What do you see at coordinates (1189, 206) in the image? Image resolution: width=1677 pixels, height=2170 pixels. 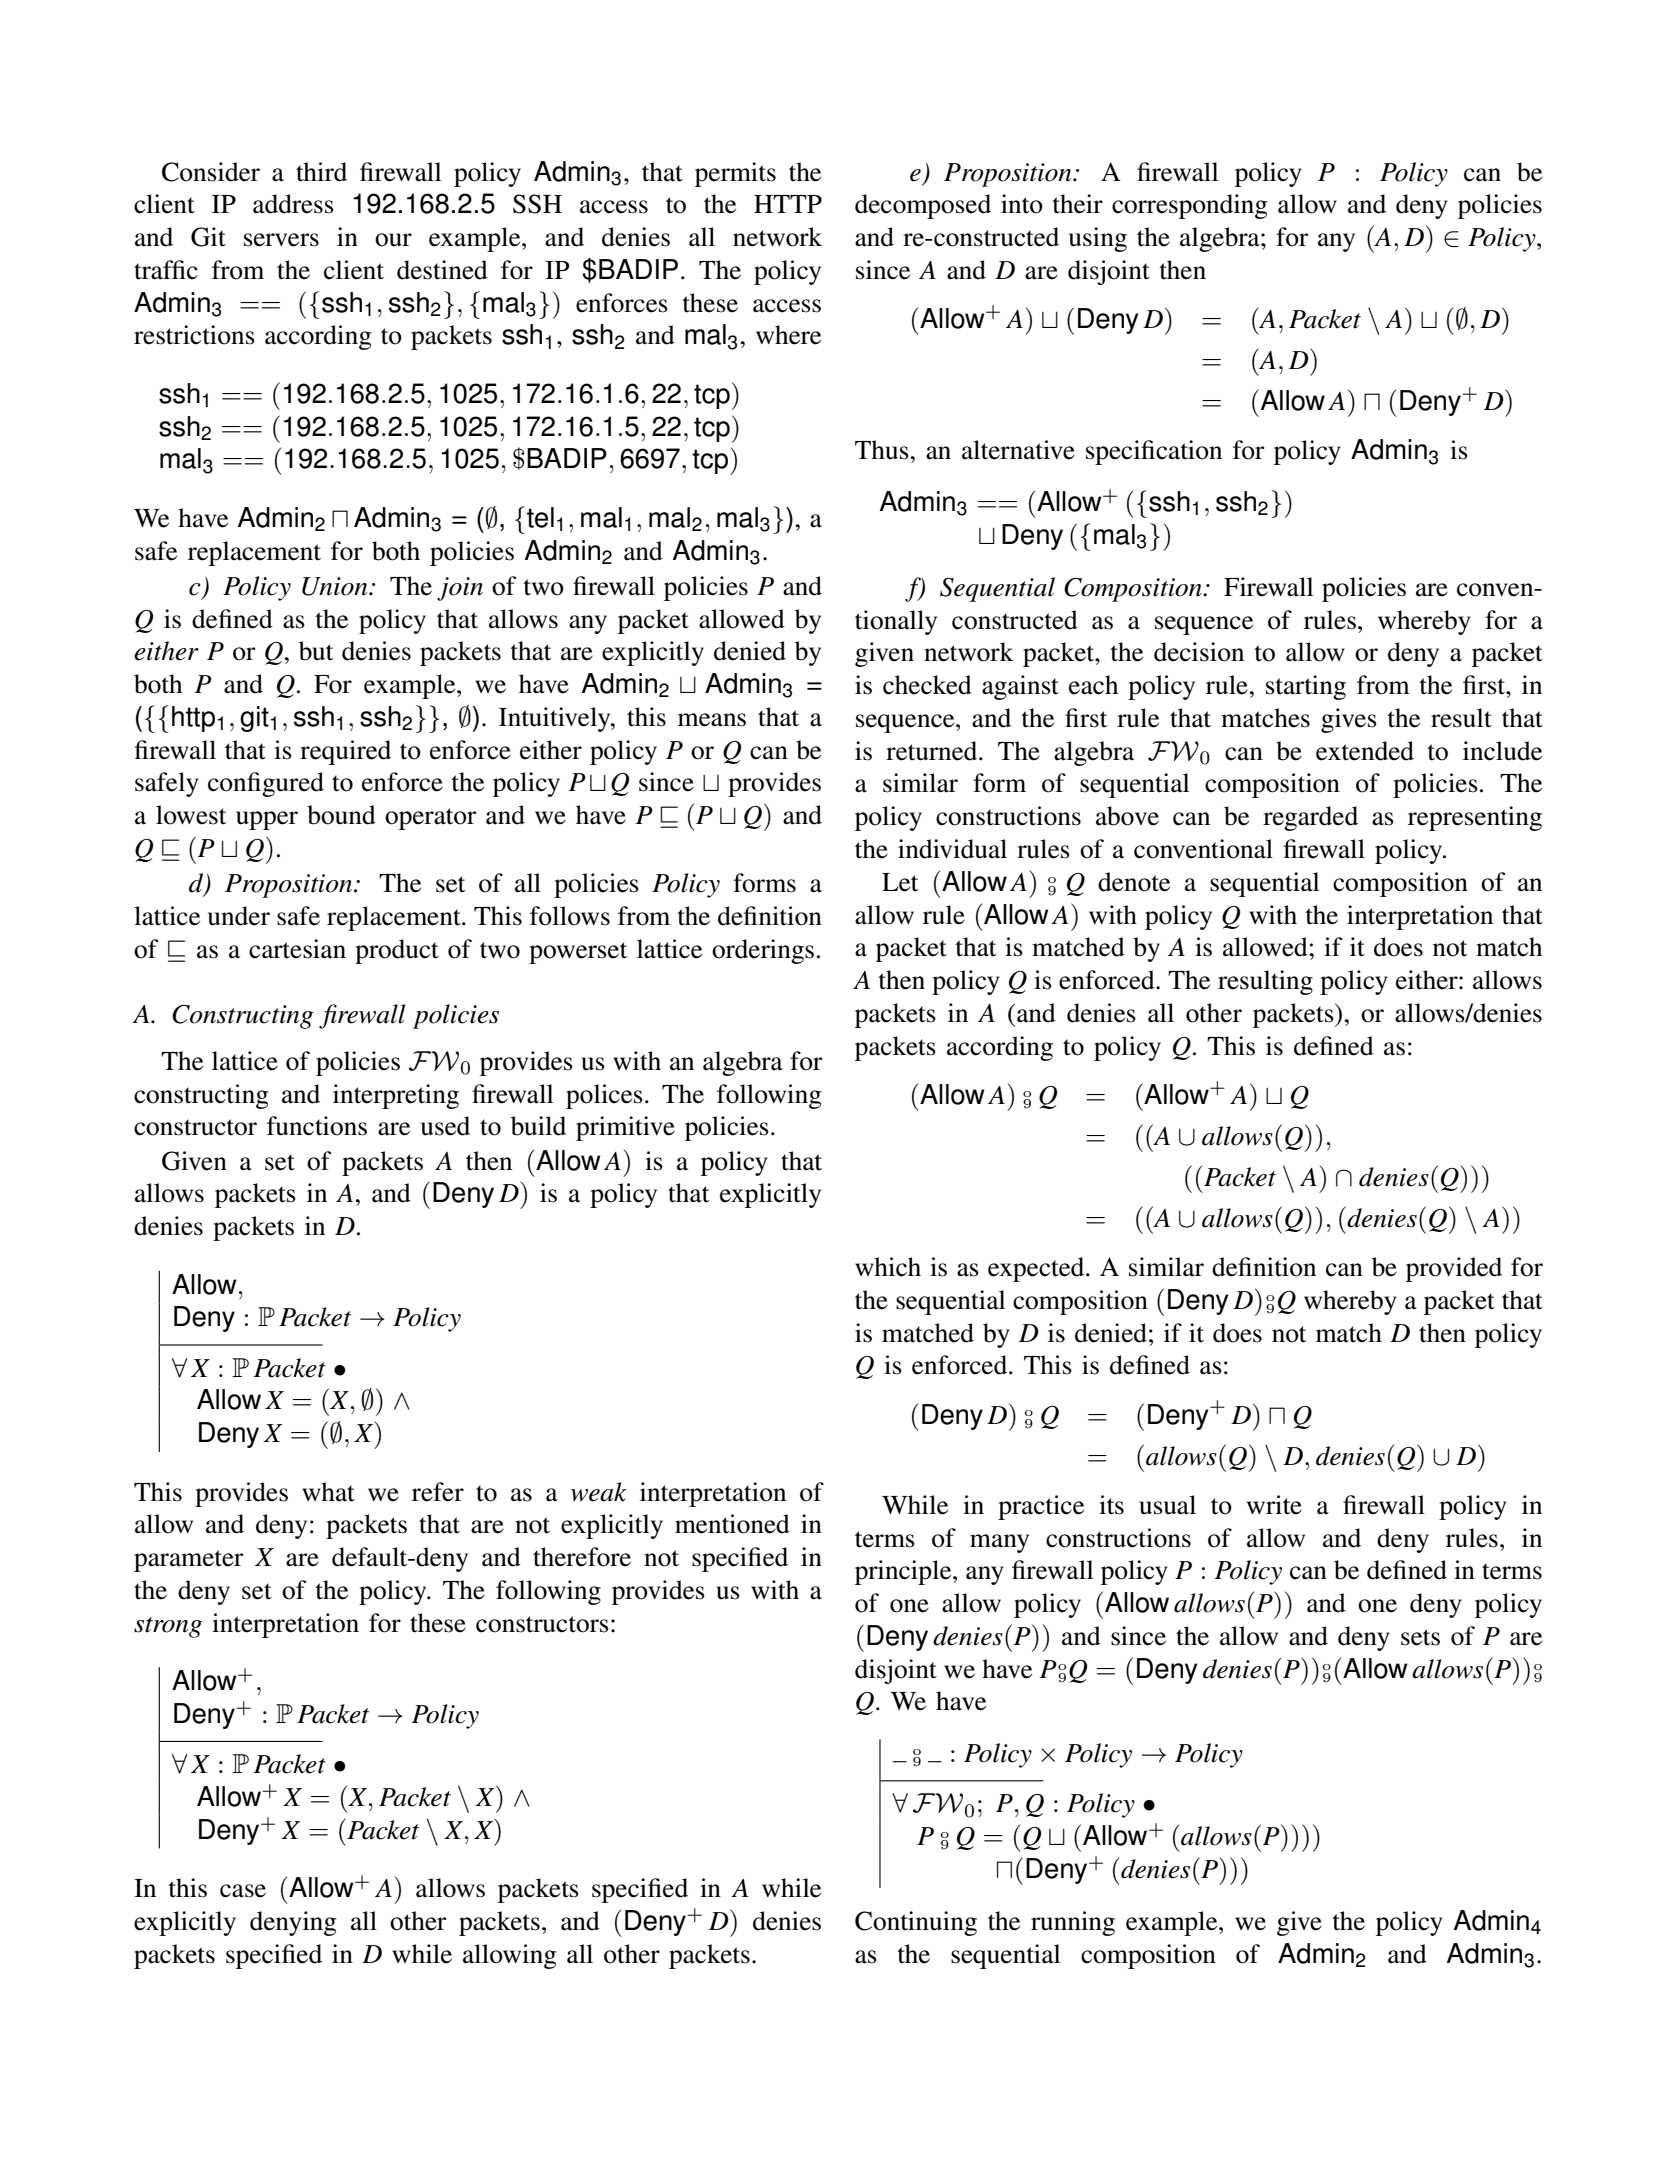 I see `corresponding` at bounding box center [1189, 206].
